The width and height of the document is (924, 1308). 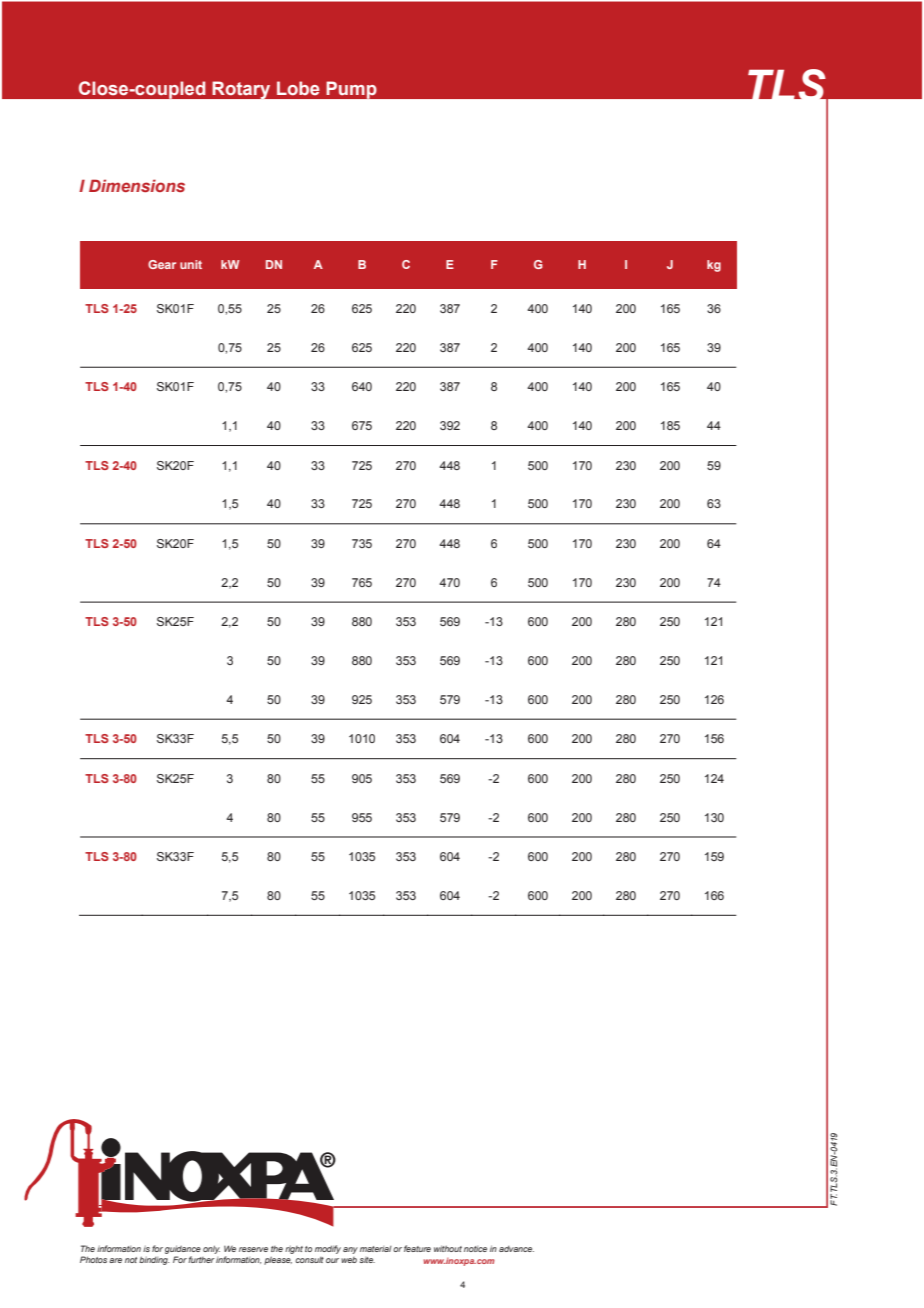 What do you see at coordinates (191, 264) in the document?
I see `unit` at bounding box center [191, 264].
